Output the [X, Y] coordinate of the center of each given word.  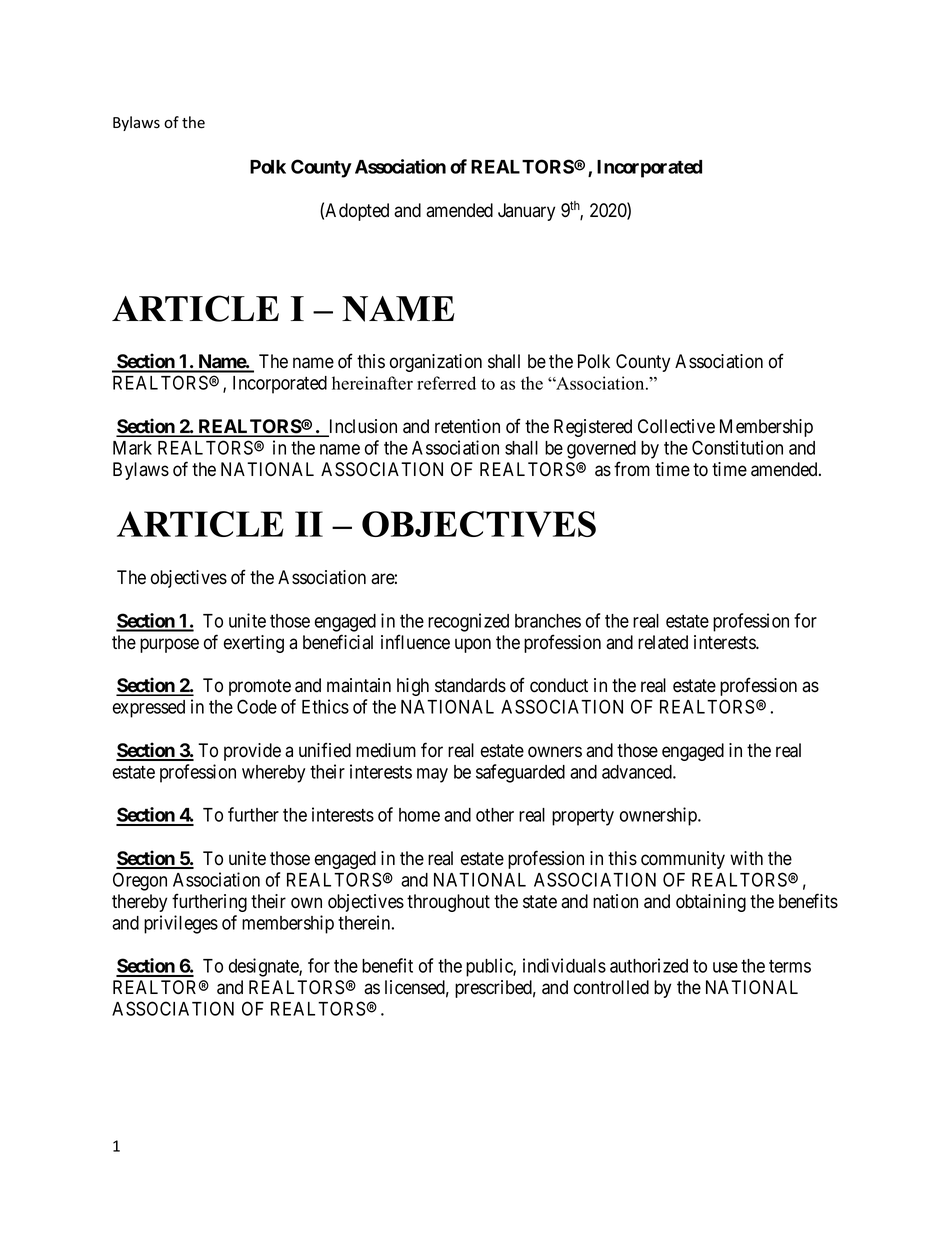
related [663, 642]
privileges [181, 924]
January [526, 212]
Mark [132, 448]
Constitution [737, 447]
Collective [676, 426]
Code [257, 706]
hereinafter [372, 383]
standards [470, 685]
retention [467, 426]
